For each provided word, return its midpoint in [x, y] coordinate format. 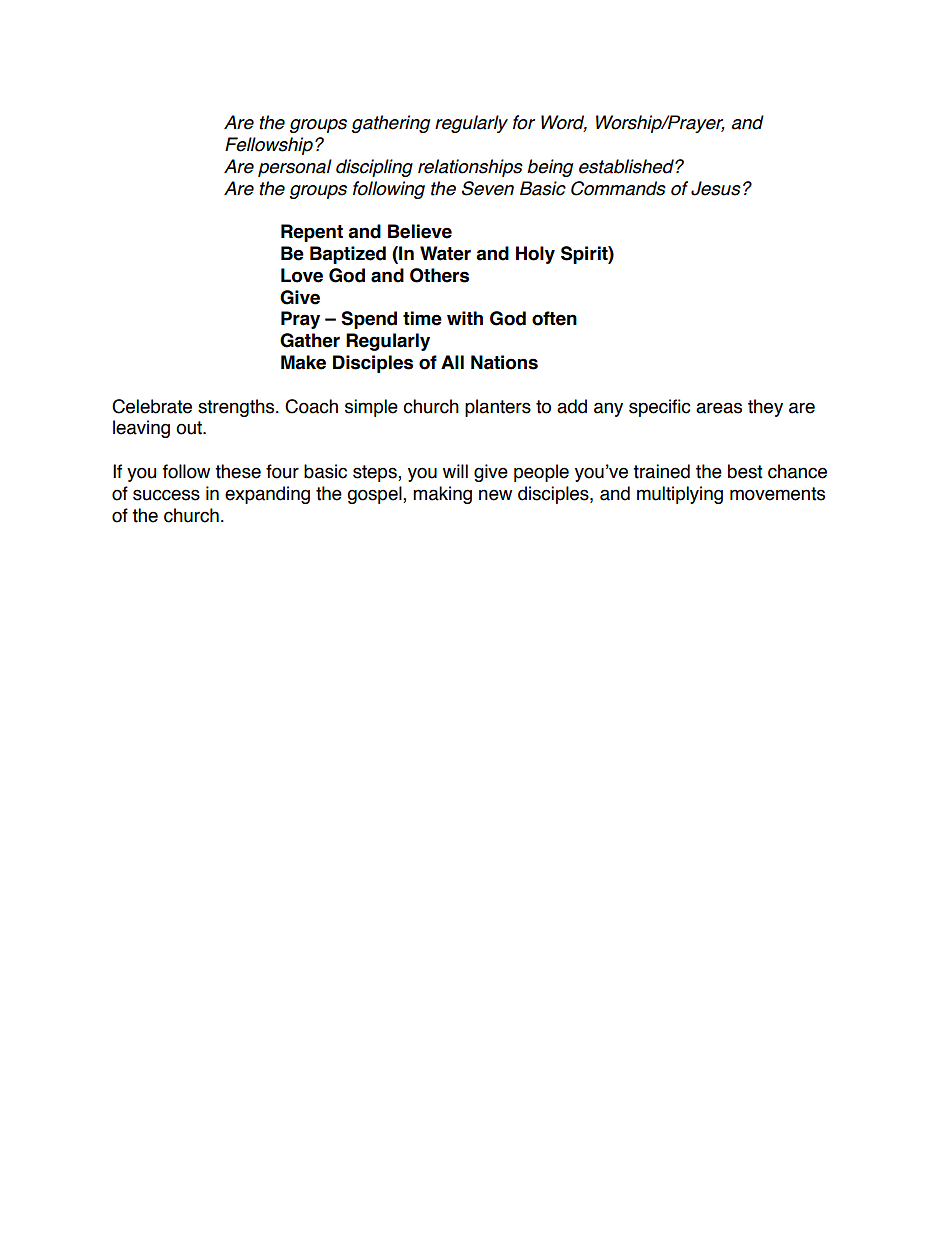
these [238, 471]
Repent [312, 233]
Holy [535, 255]
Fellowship [270, 146]
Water [445, 253]
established [627, 166]
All [452, 362]
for [524, 122]
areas [719, 408]
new [495, 495]
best [745, 471]
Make [303, 362]
